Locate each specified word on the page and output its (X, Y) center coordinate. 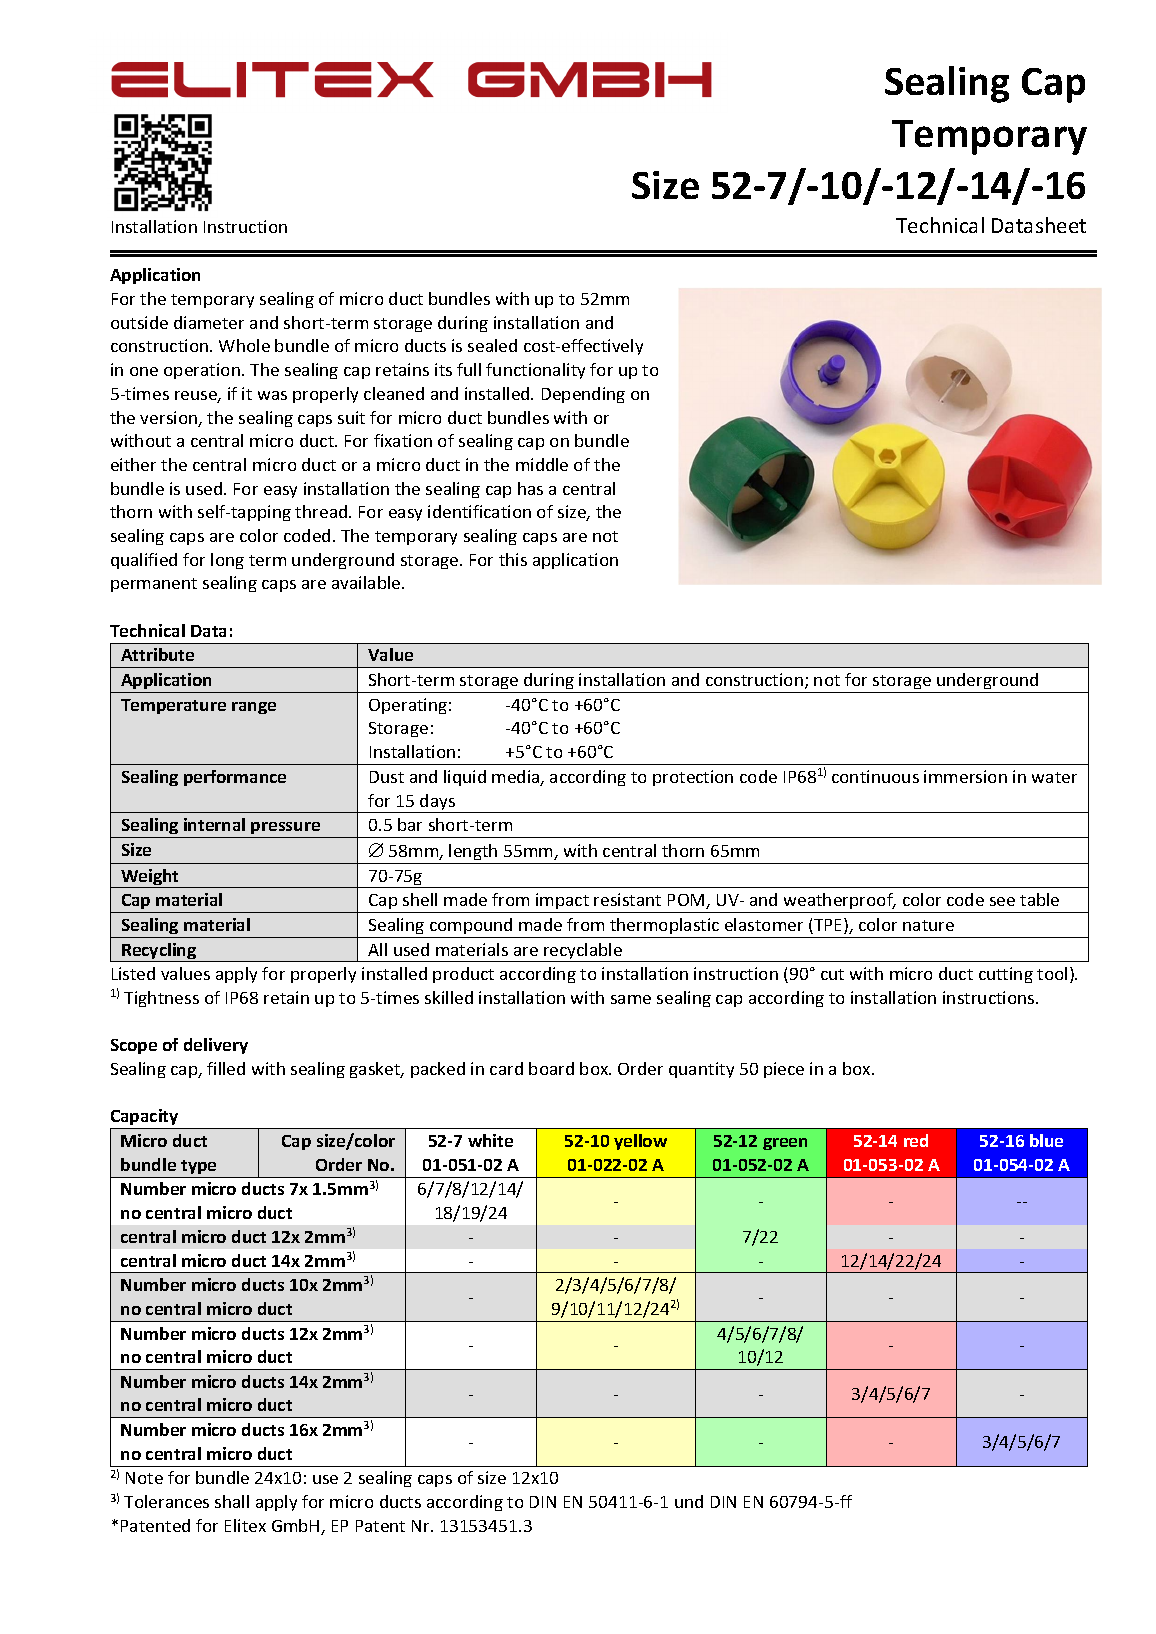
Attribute (157, 654)
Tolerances (166, 1501)
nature (928, 925)
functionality (535, 371)
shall (232, 1501)
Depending (583, 395)
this (513, 559)
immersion (965, 776)
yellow (640, 1142)
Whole (244, 345)
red (916, 1140)
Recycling (159, 952)
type (198, 1167)
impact (562, 903)
